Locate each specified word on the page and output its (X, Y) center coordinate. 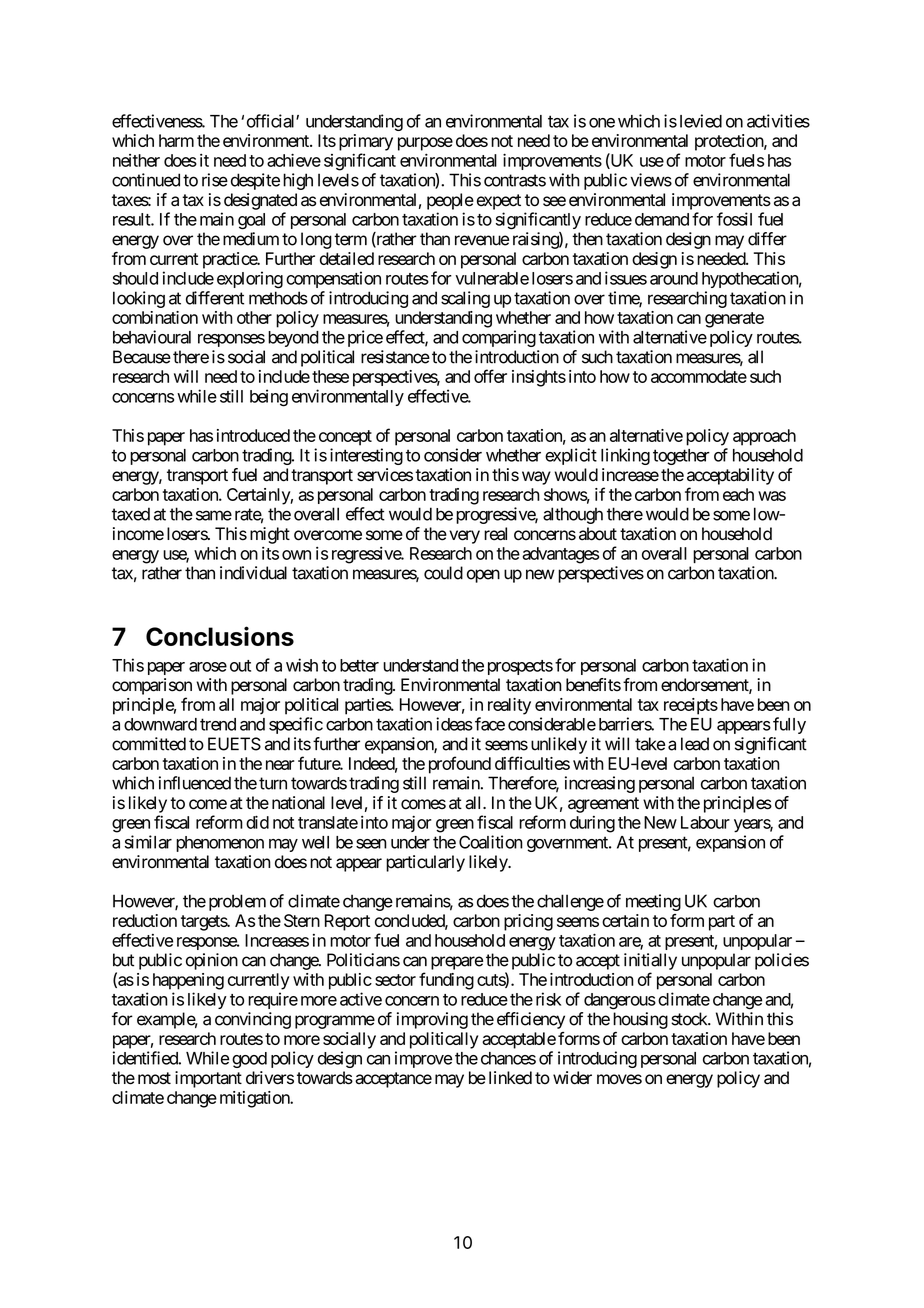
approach (764, 437)
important (208, 1079)
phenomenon (220, 844)
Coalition (491, 842)
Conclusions (220, 636)
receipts (691, 706)
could (443, 573)
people (450, 201)
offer (490, 376)
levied (701, 121)
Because (142, 357)
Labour (705, 822)
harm (176, 140)
